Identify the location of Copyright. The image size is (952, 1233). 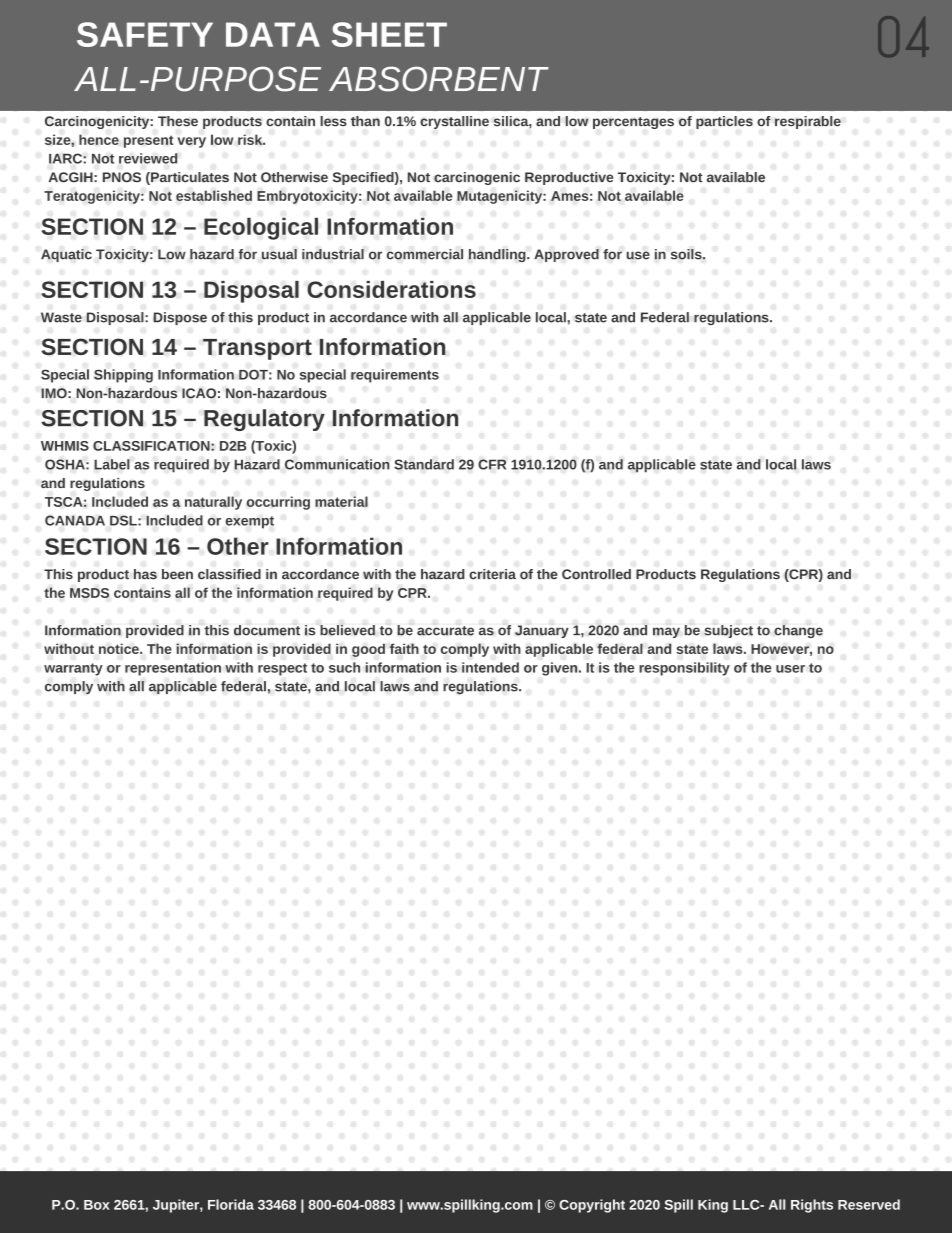
(592, 1206).
